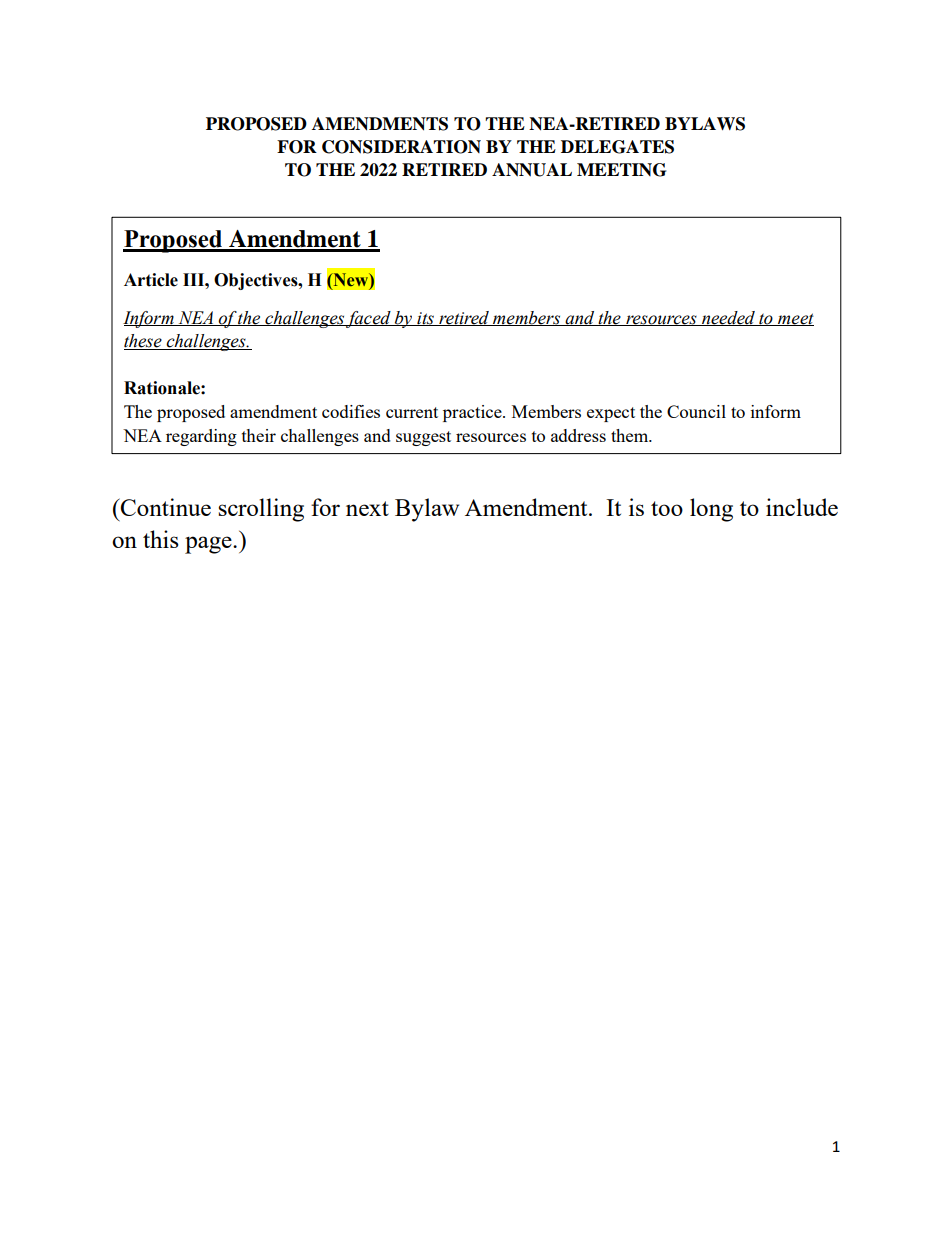 The height and width of the screenshot is (1233, 952). I want to click on CONSIDERATION, so click(401, 147).
